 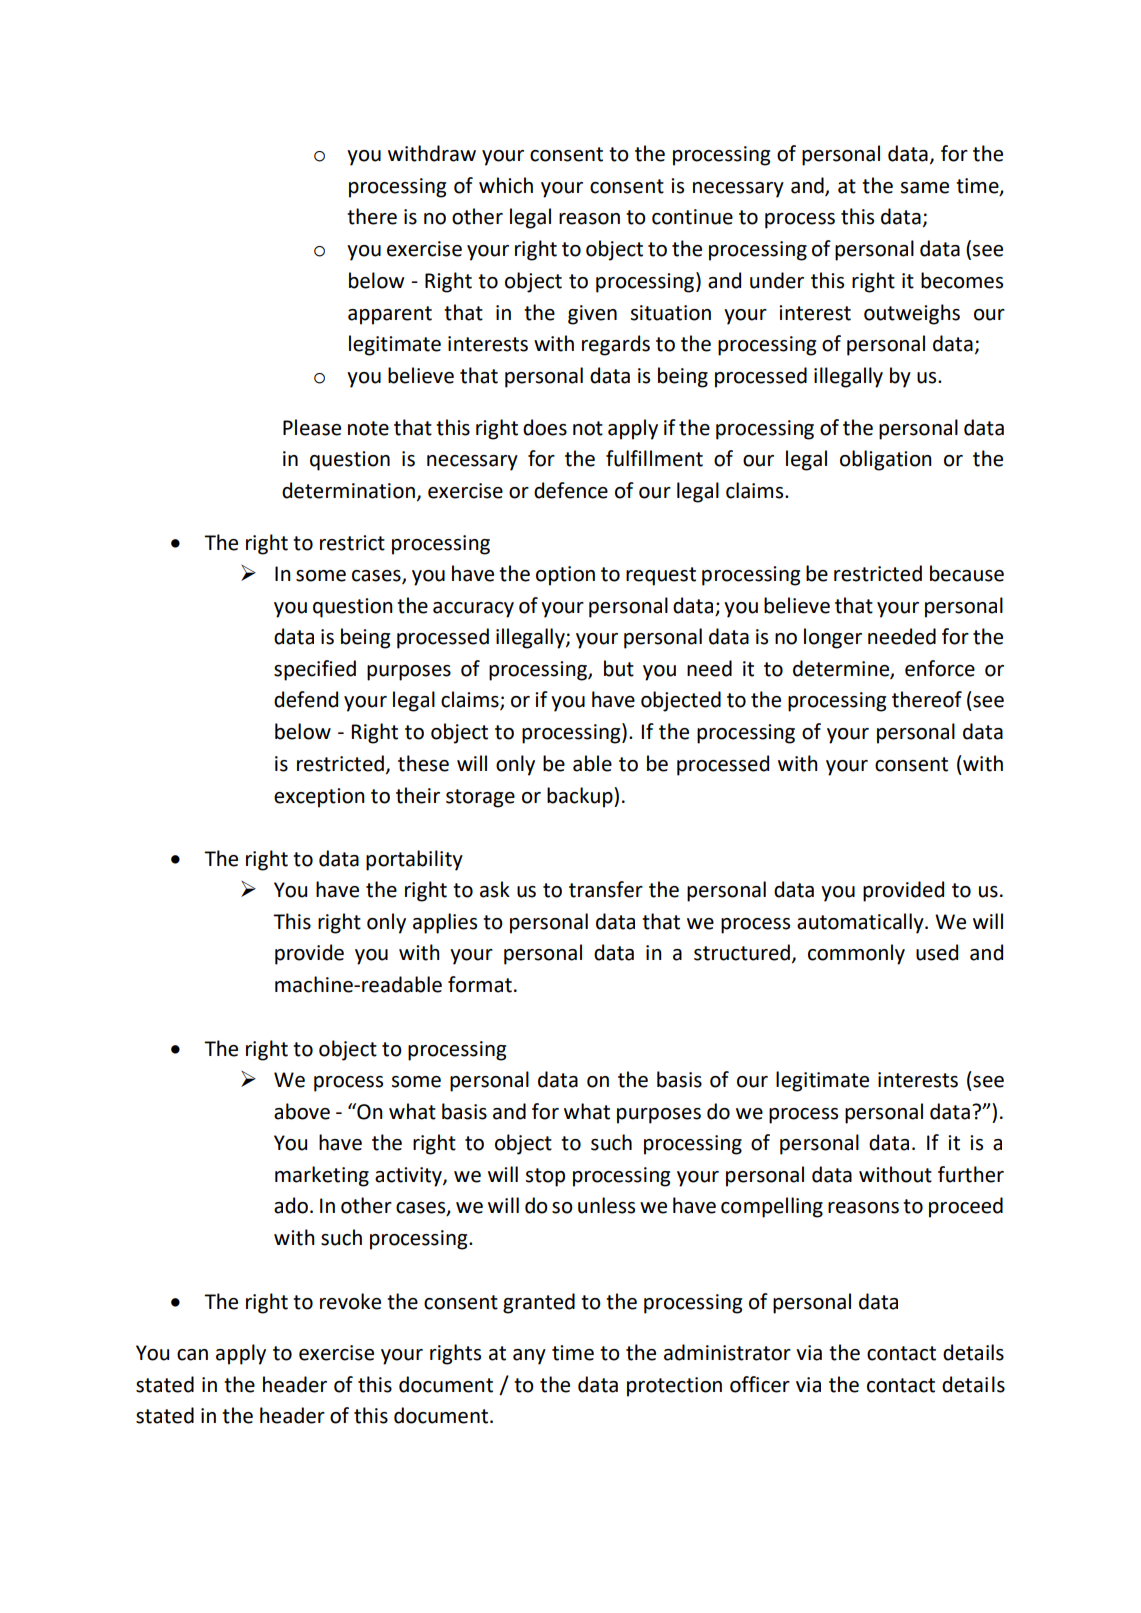 I want to click on apparent, so click(x=390, y=315).
